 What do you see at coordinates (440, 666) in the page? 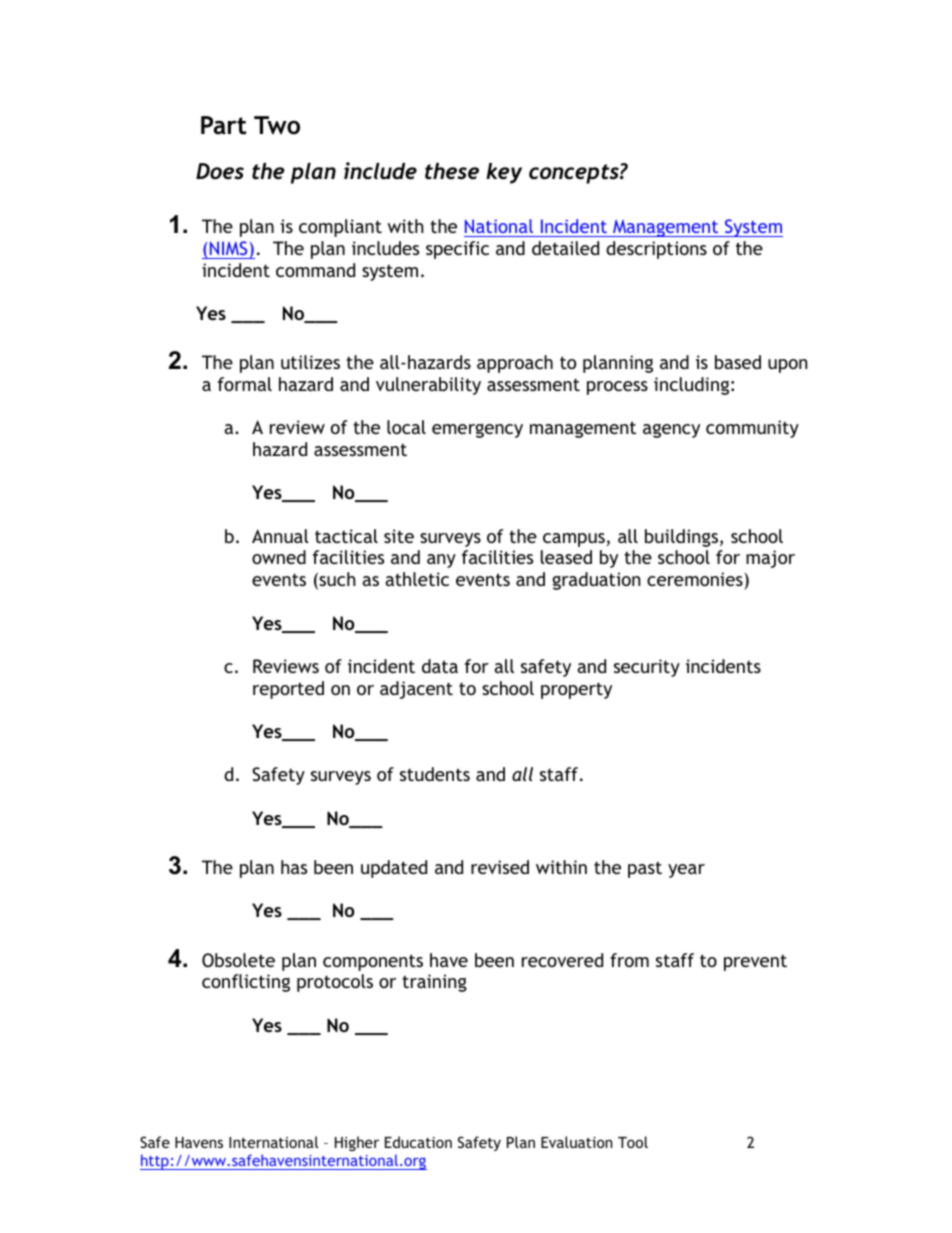
I see `data` at bounding box center [440, 666].
